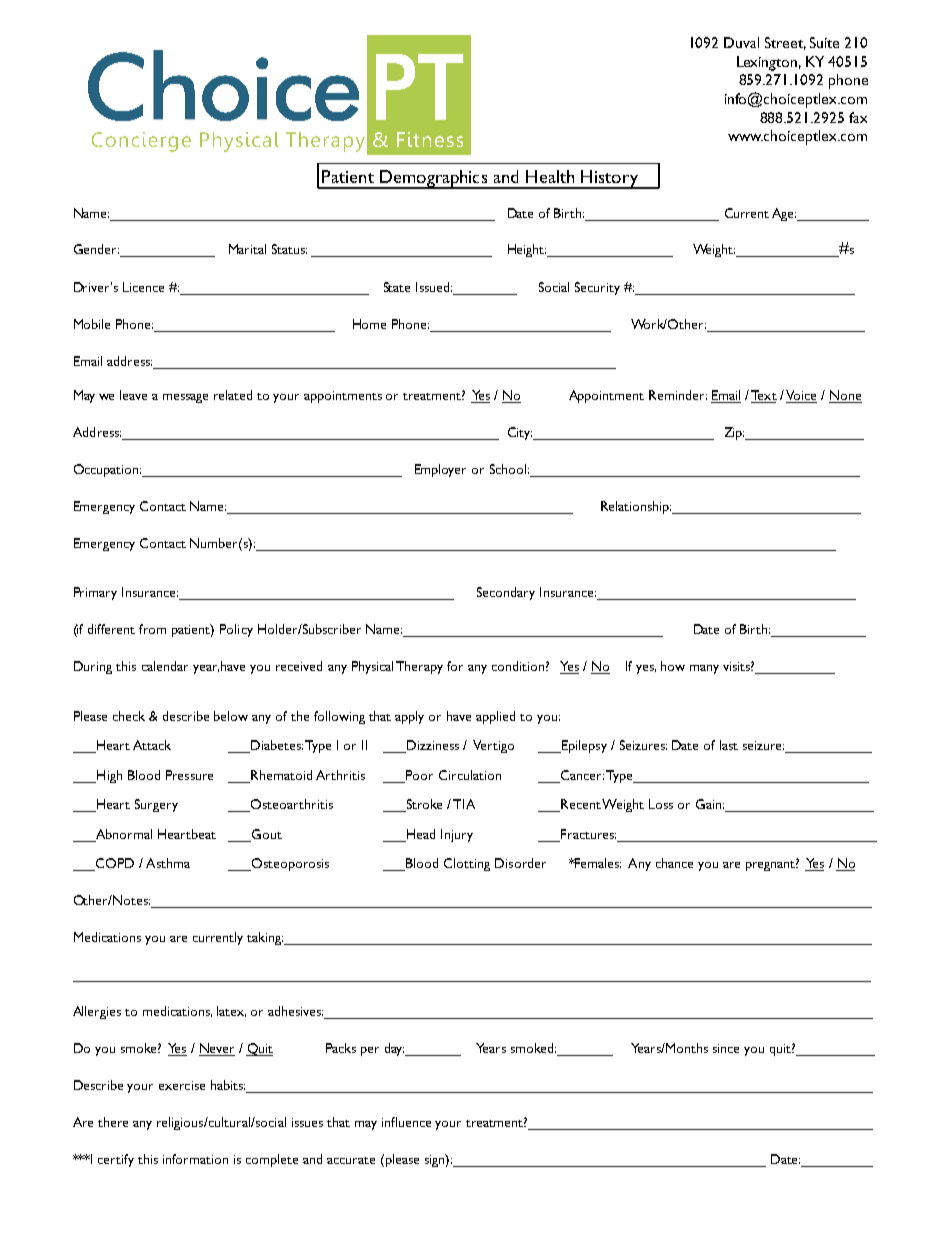 This document has width=952, height=1233. I want to click on Text, so click(764, 396).
